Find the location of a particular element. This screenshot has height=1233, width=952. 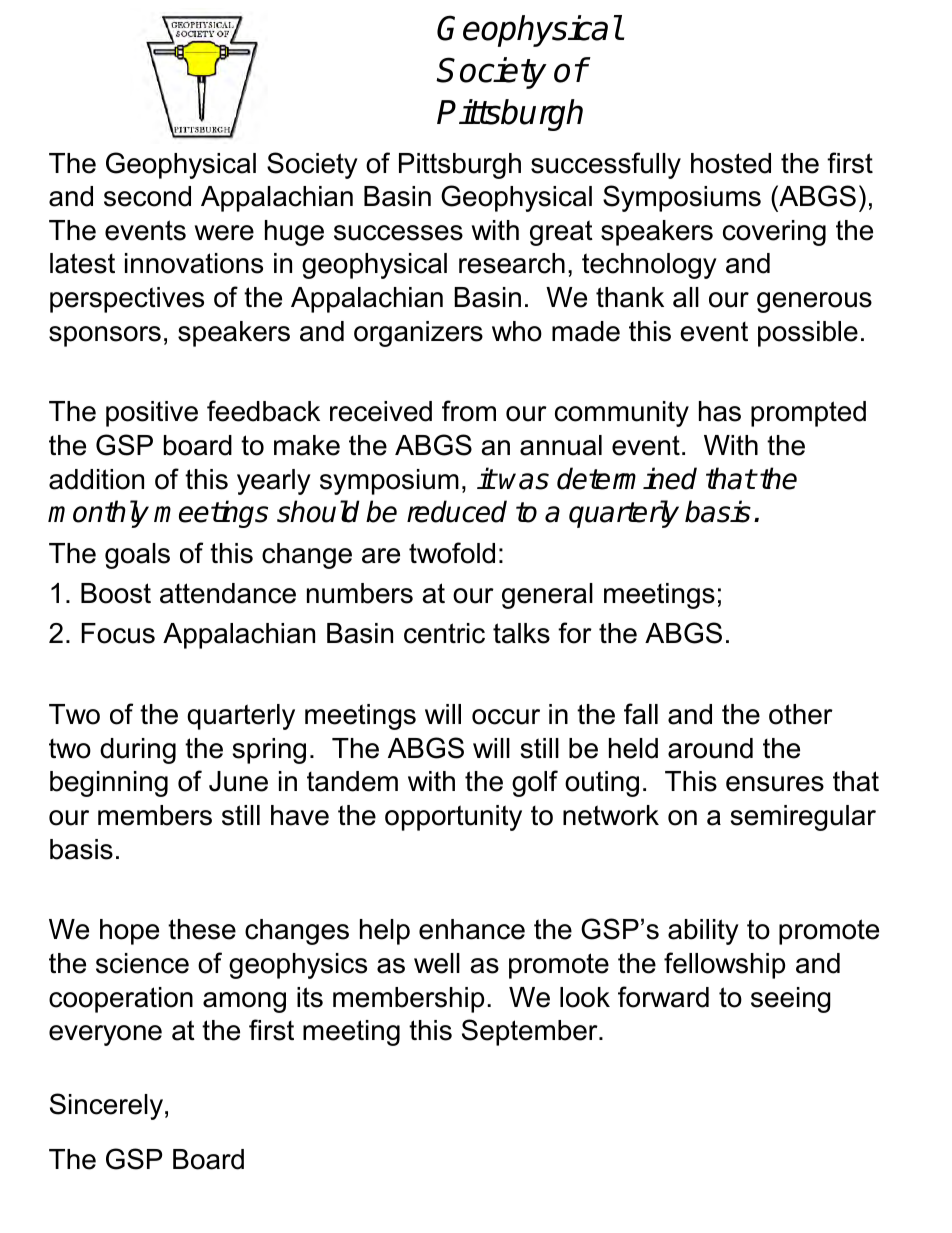

reduced is located at coordinates (457, 511).
